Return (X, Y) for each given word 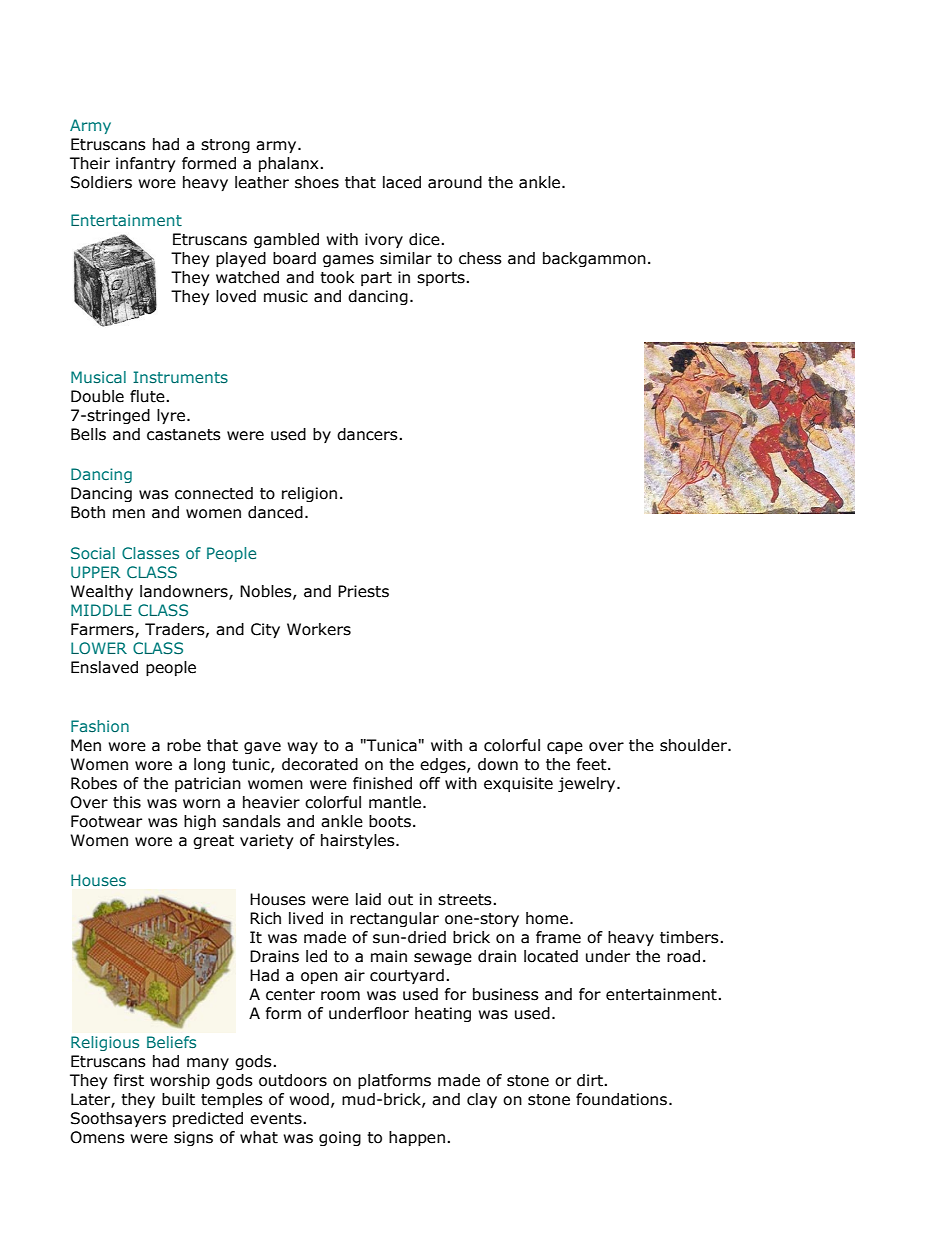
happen (417, 1138)
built (178, 1099)
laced (402, 182)
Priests (363, 591)
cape (565, 748)
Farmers (103, 630)
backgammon (594, 259)
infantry (145, 164)
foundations (621, 1099)
